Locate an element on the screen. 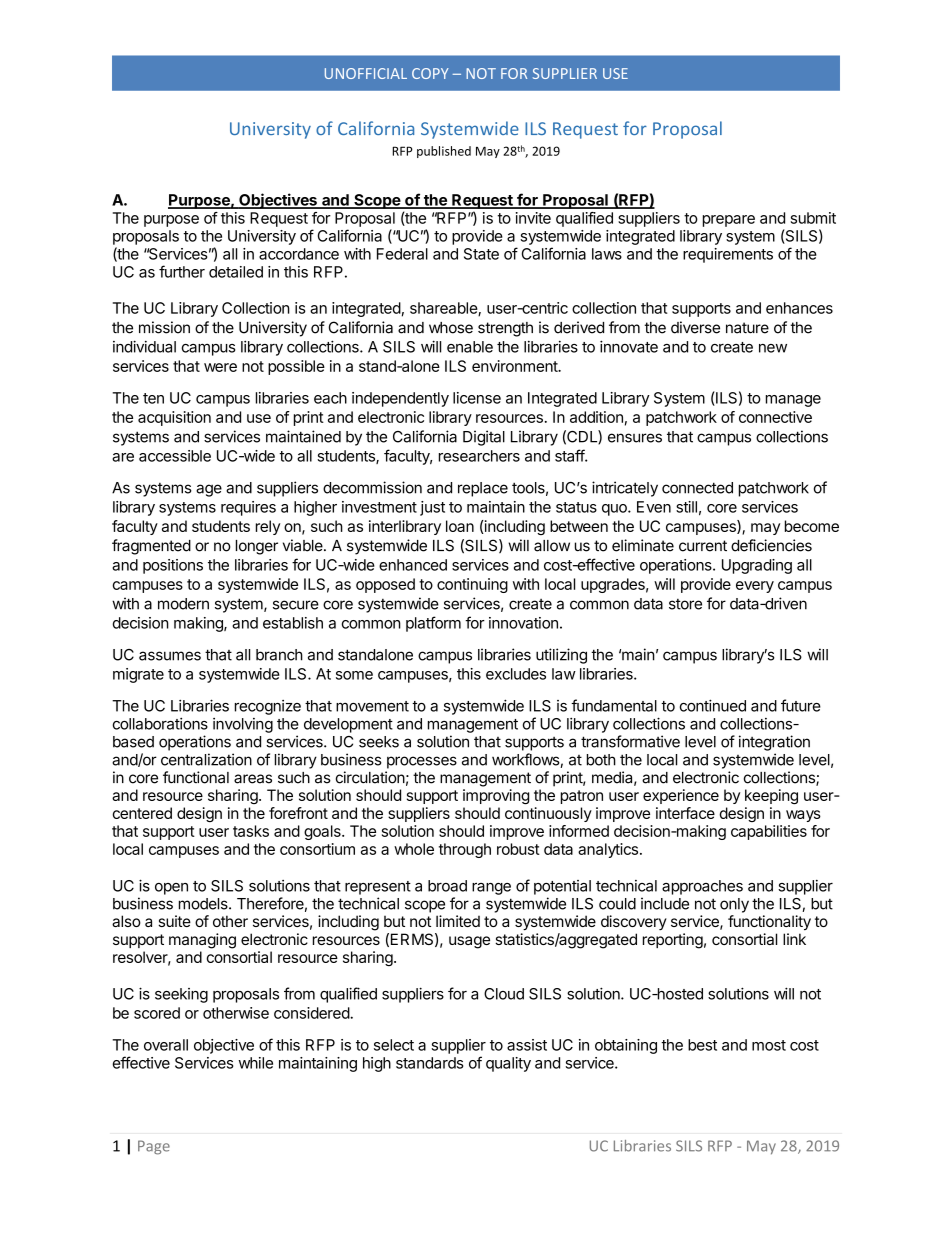  loan is located at coordinates (460, 526).
